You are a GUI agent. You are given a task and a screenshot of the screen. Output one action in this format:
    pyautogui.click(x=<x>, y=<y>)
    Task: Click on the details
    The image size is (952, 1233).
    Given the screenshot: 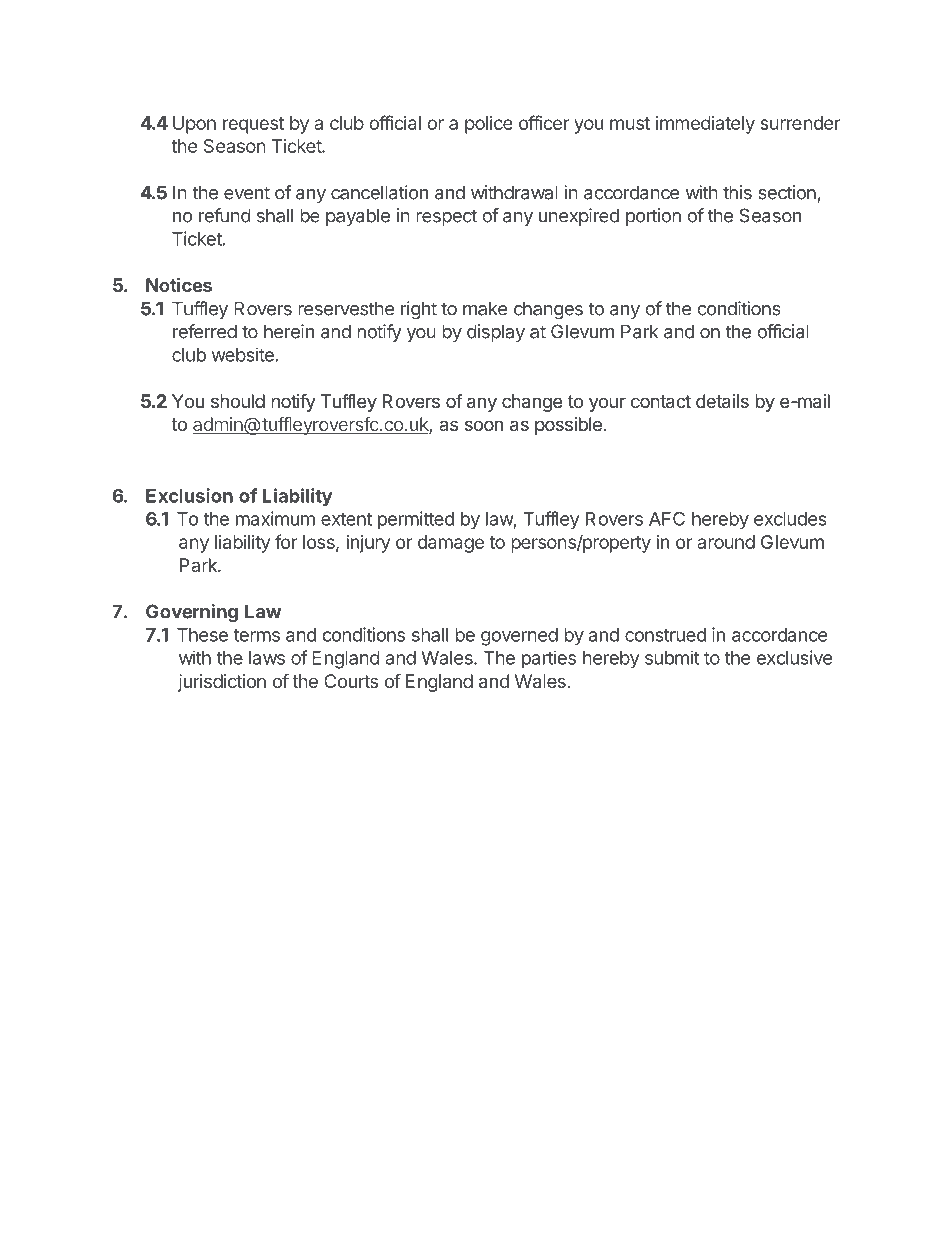 What is the action you would take?
    pyautogui.click(x=722, y=401)
